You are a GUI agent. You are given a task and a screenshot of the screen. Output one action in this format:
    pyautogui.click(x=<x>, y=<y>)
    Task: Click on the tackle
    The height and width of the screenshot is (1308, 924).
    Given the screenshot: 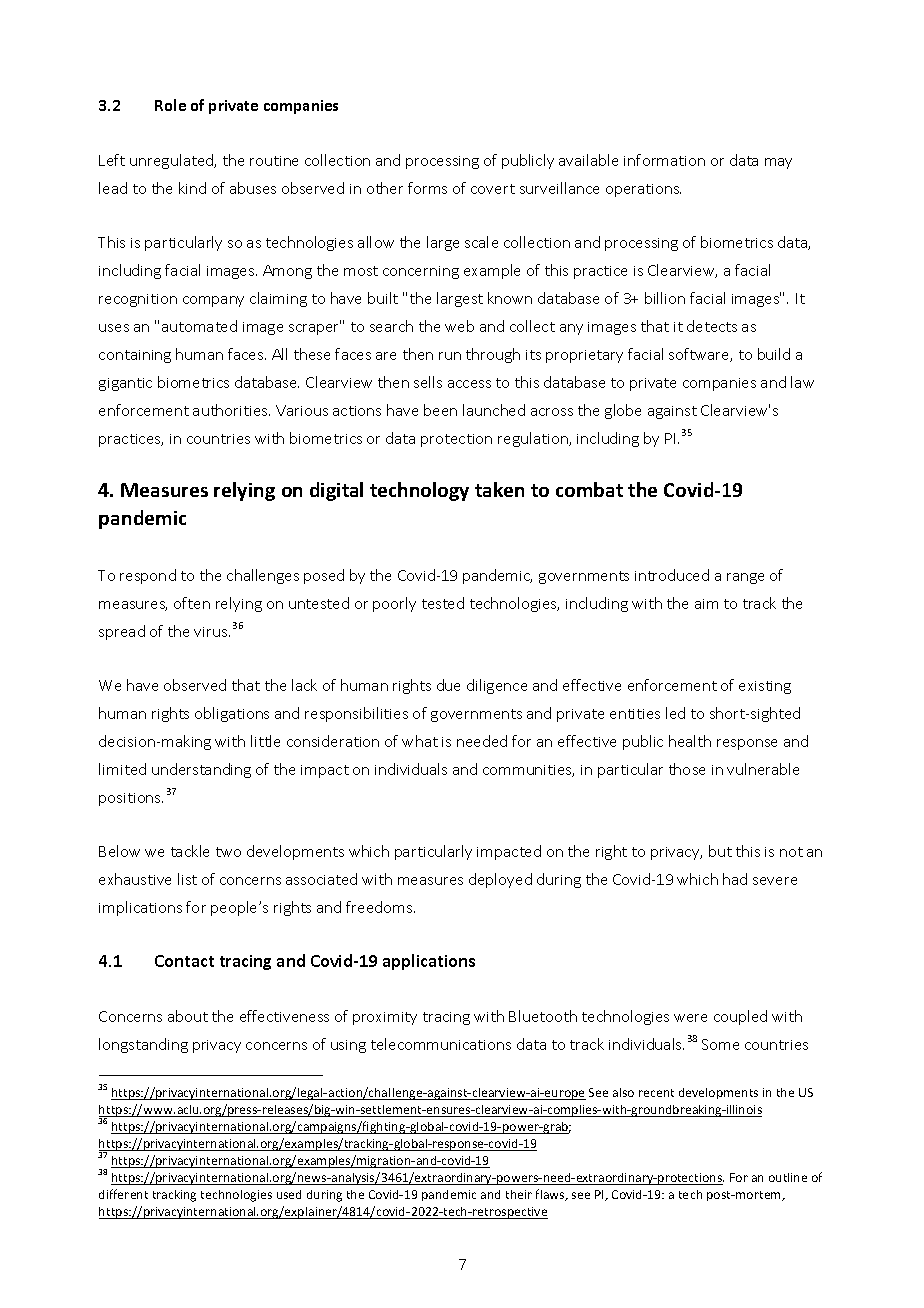 What is the action you would take?
    pyautogui.click(x=190, y=851)
